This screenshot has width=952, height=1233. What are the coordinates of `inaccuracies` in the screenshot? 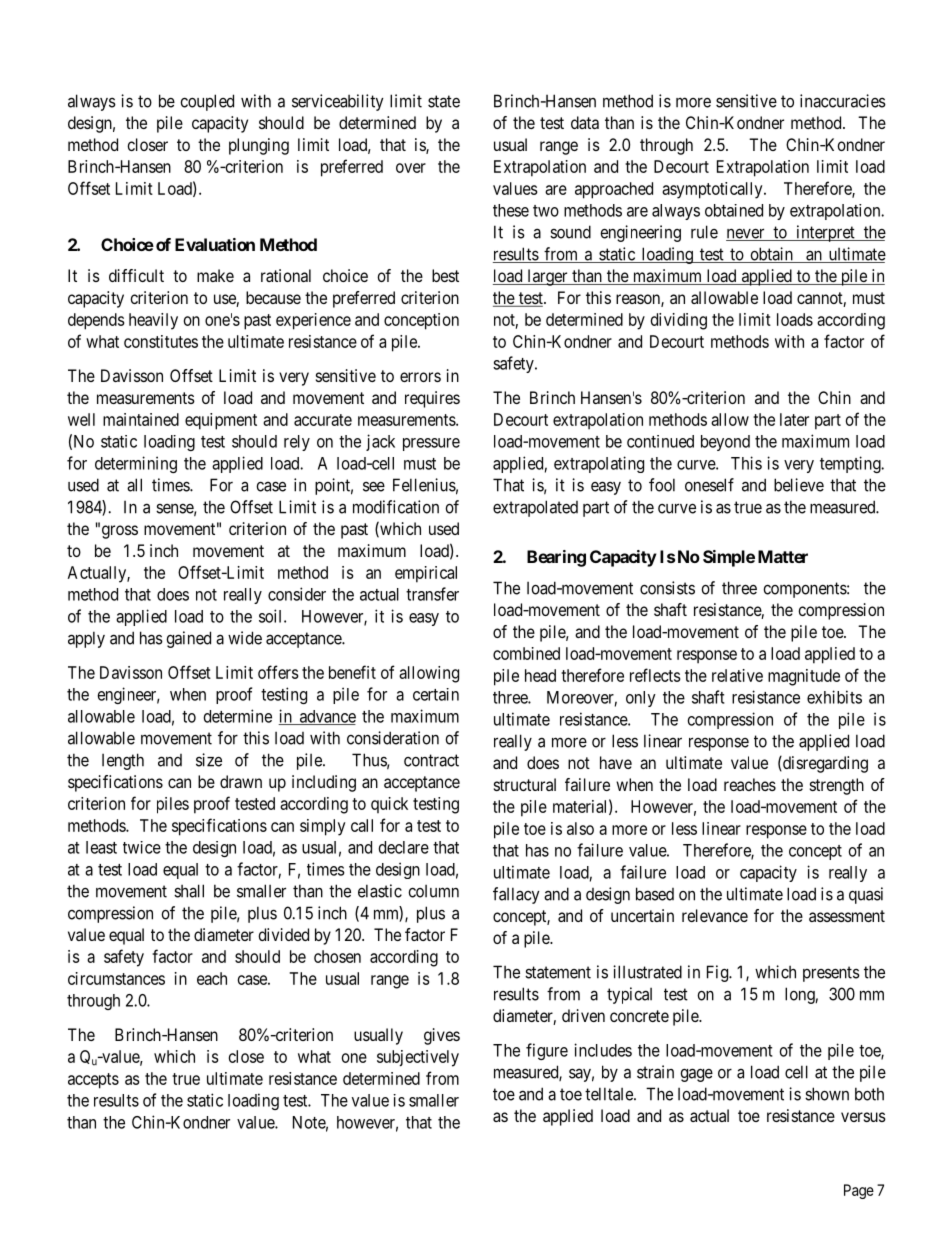 It's located at (843, 101).
